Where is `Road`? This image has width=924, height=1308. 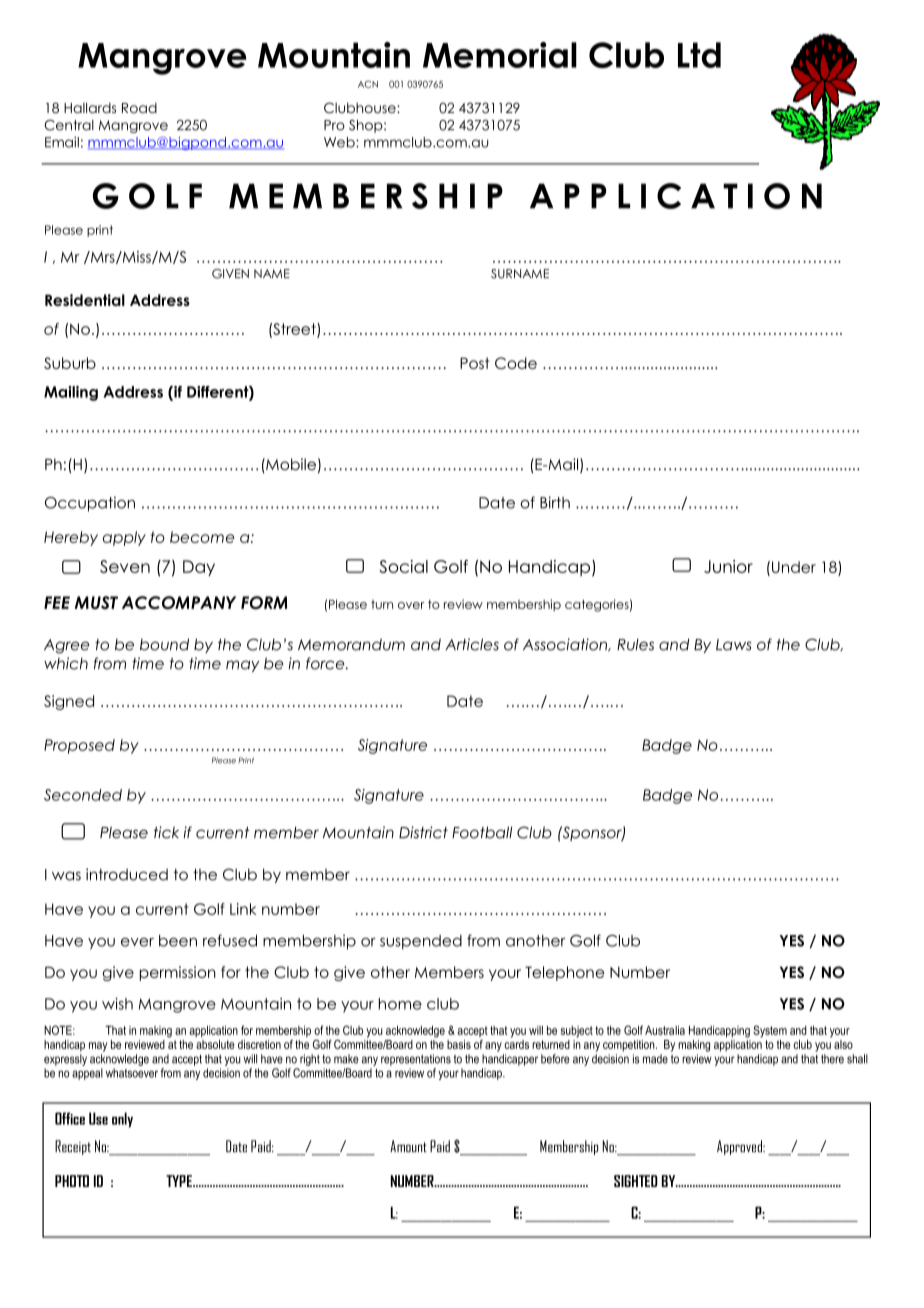
Road is located at coordinates (139, 108).
